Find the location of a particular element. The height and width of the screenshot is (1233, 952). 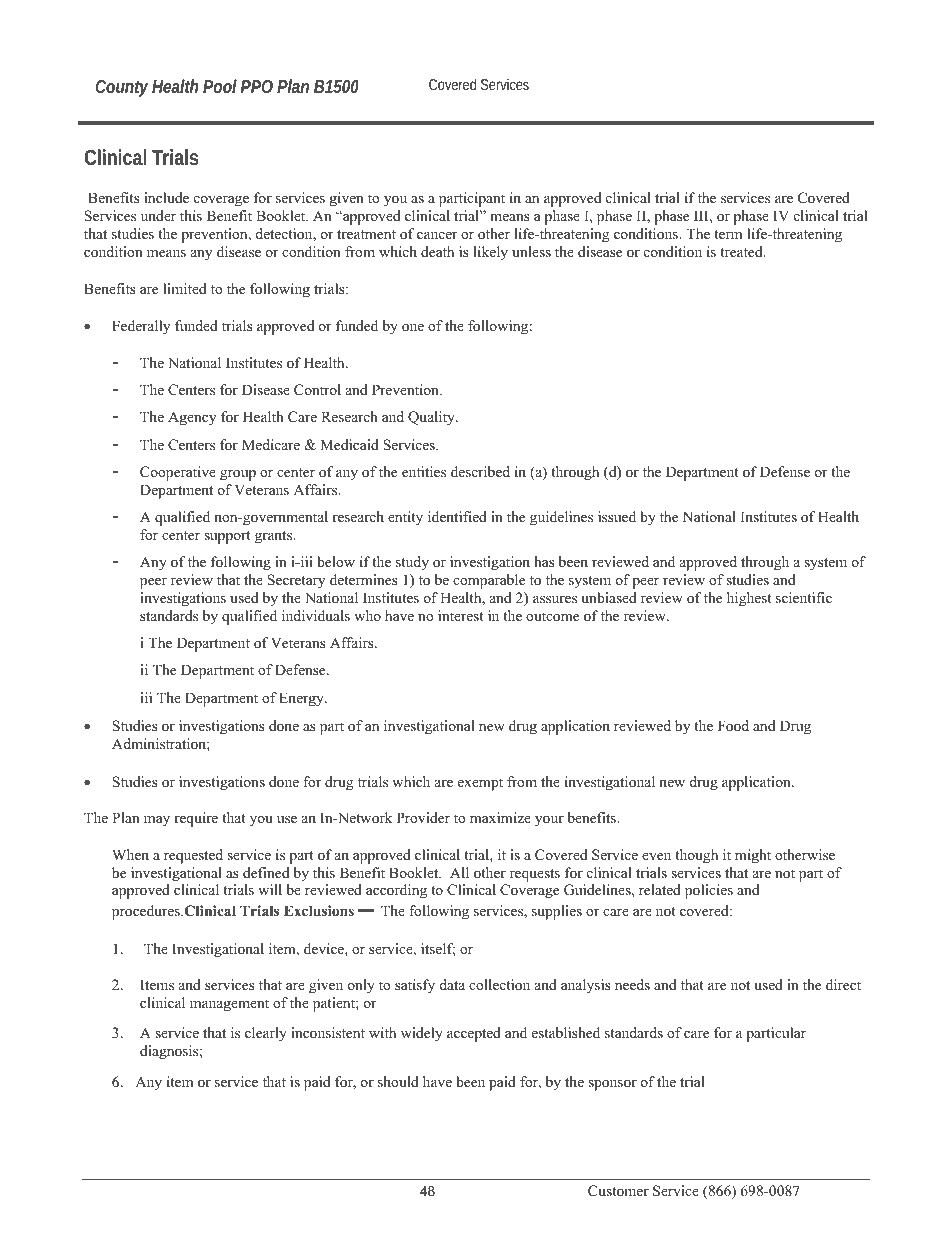

County is located at coordinates (121, 88).
